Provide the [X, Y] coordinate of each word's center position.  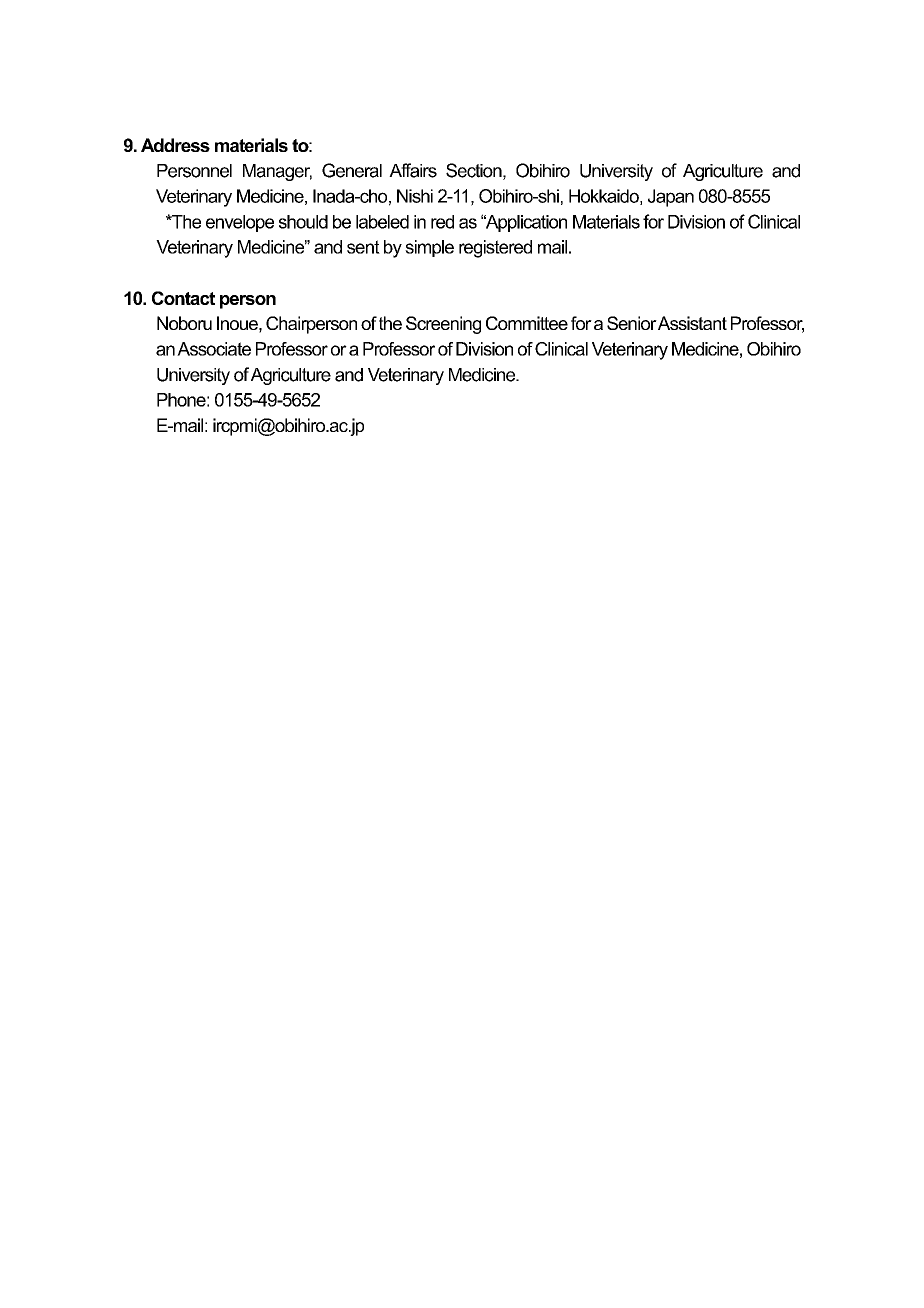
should [303, 222]
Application [525, 223]
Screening [443, 325]
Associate [214, 349]
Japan [671, 198]
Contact [183, 298]
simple [429, 248]
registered [495, 249]
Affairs [413, 170]
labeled [382, 222]
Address [175, 145]
